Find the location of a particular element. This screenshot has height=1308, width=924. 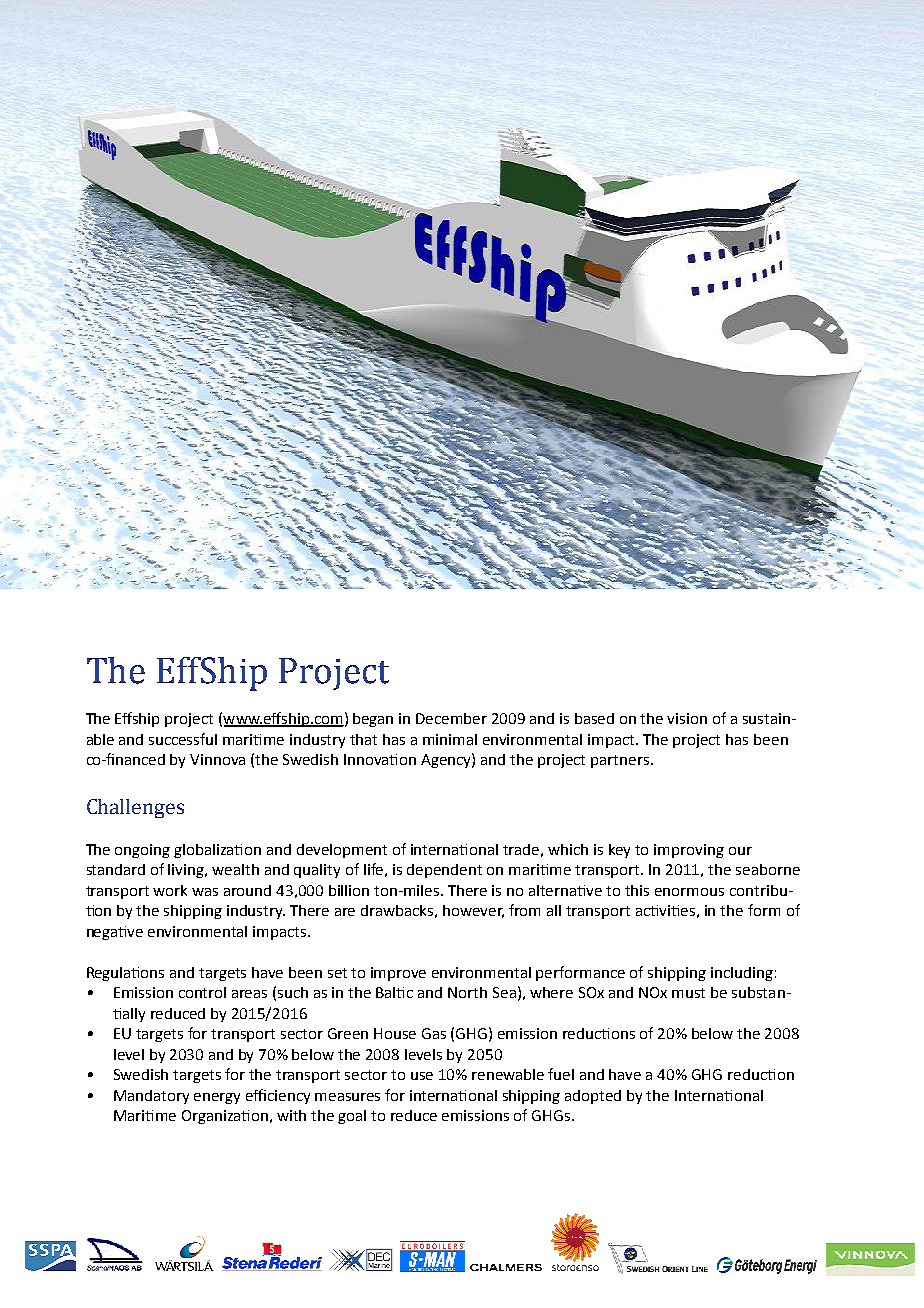

vision is located at coordinates (687, 718).
